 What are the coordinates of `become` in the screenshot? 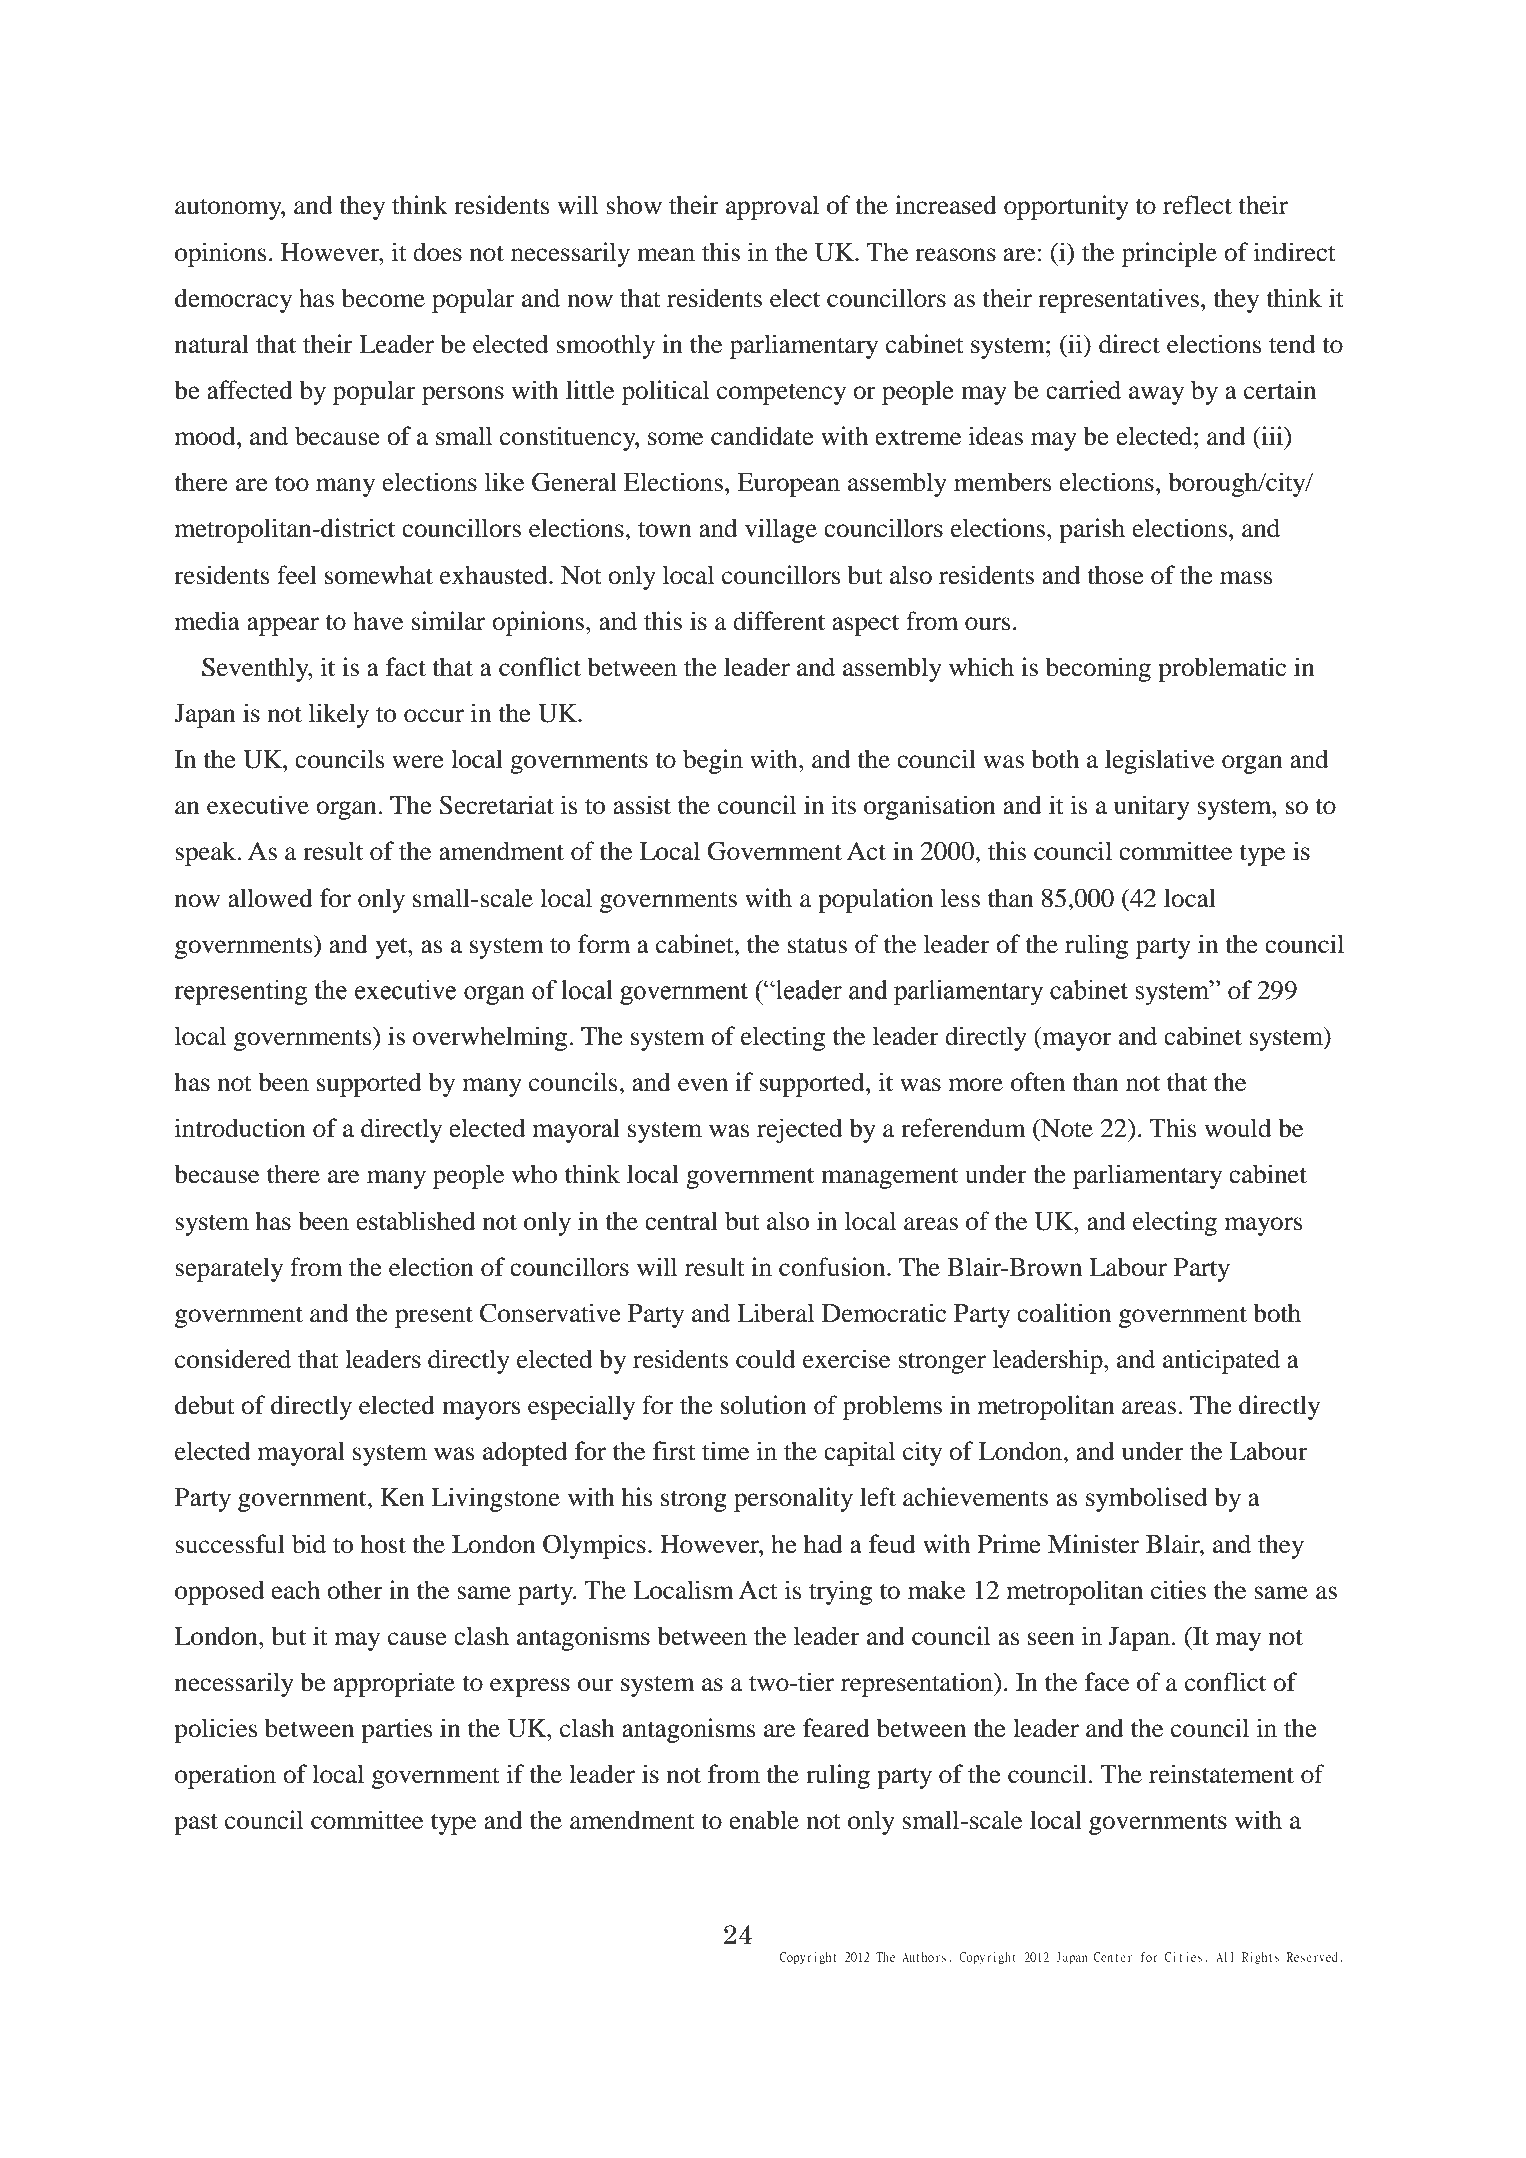 It's located at (383, 298).
